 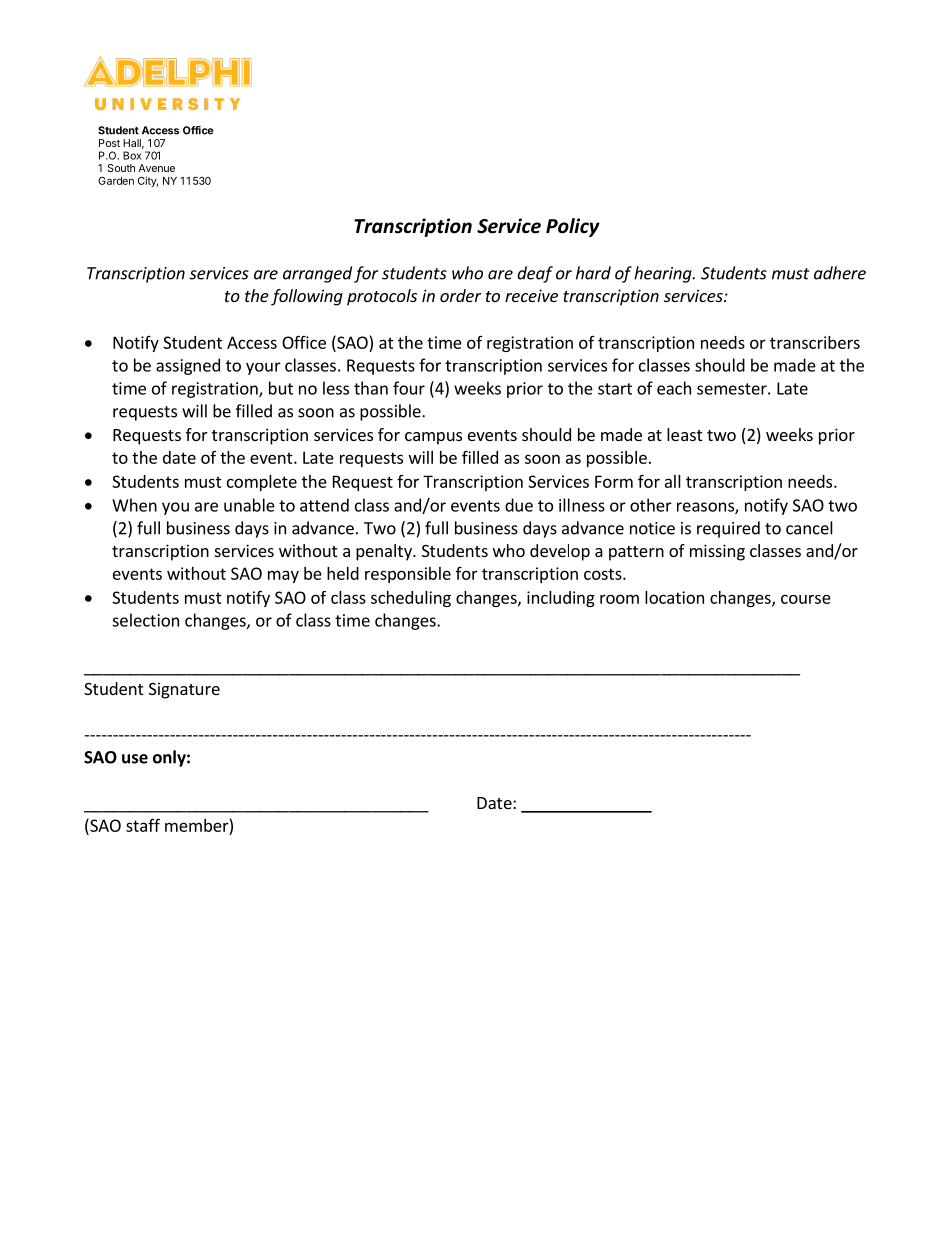 I want to click on selection, so click(x=145, y=620).
